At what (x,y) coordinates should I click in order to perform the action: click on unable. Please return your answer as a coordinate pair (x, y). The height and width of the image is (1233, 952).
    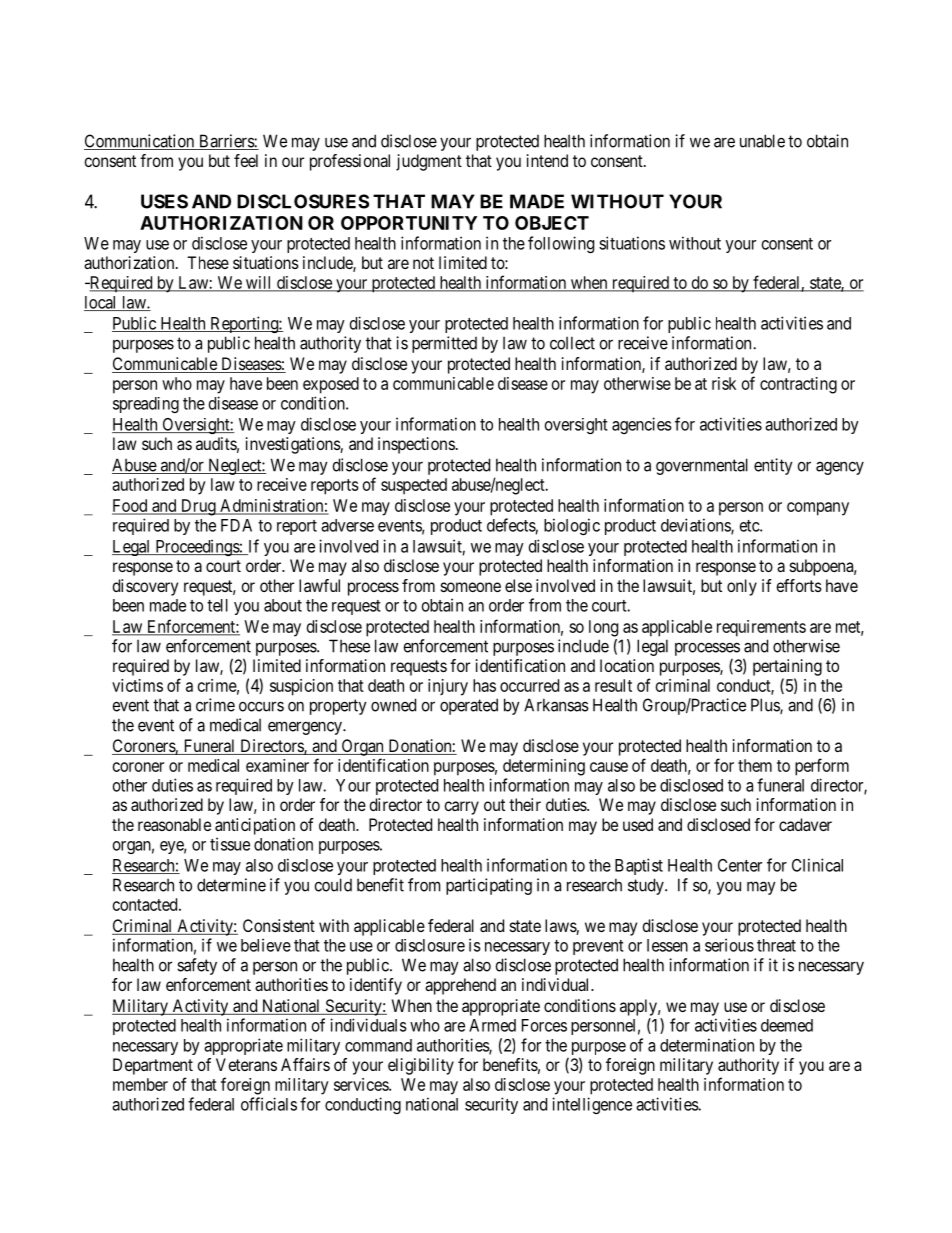
    Looking at the image, I should click on (762, 141).
